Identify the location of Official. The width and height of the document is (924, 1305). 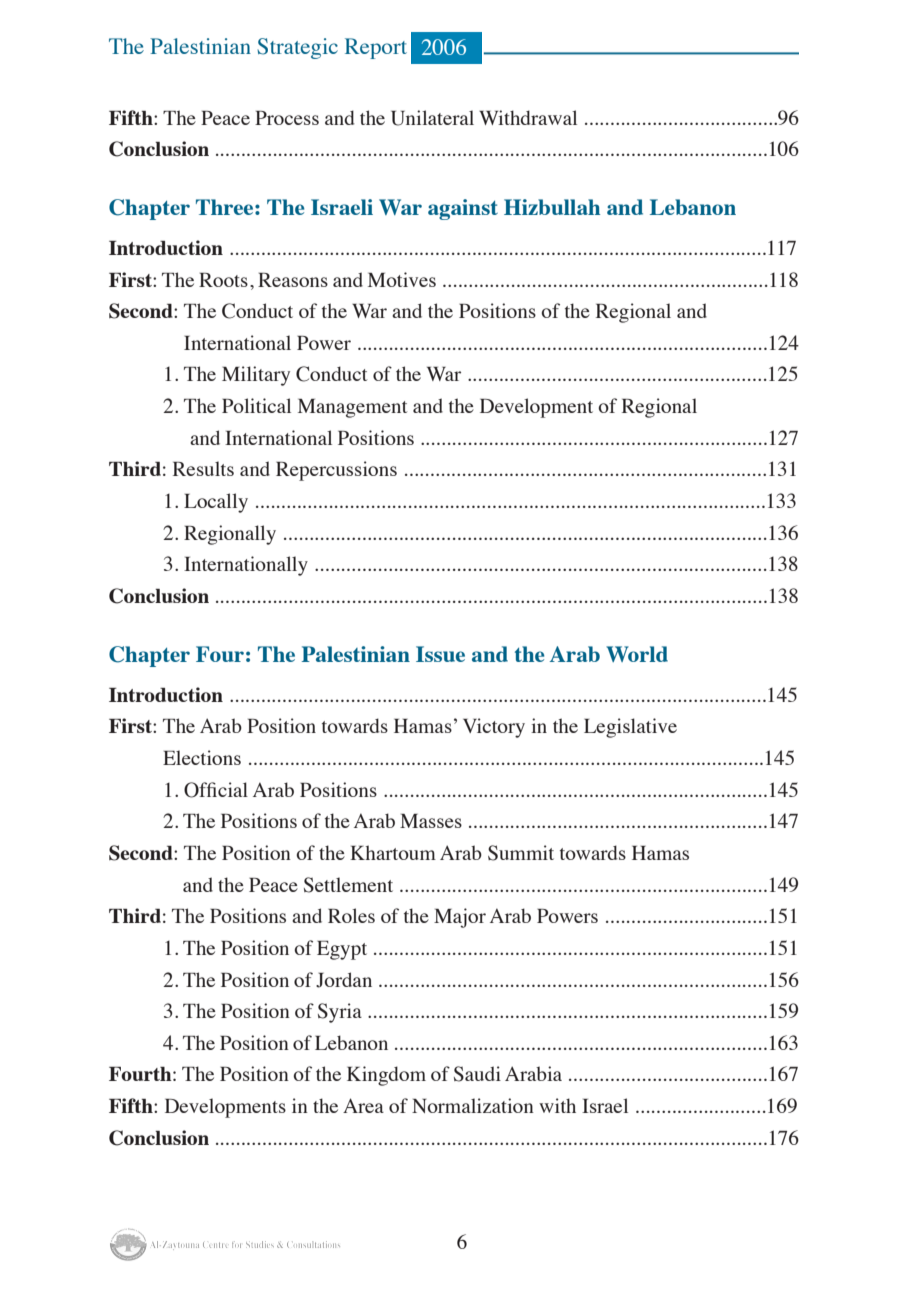
(216, 790).
